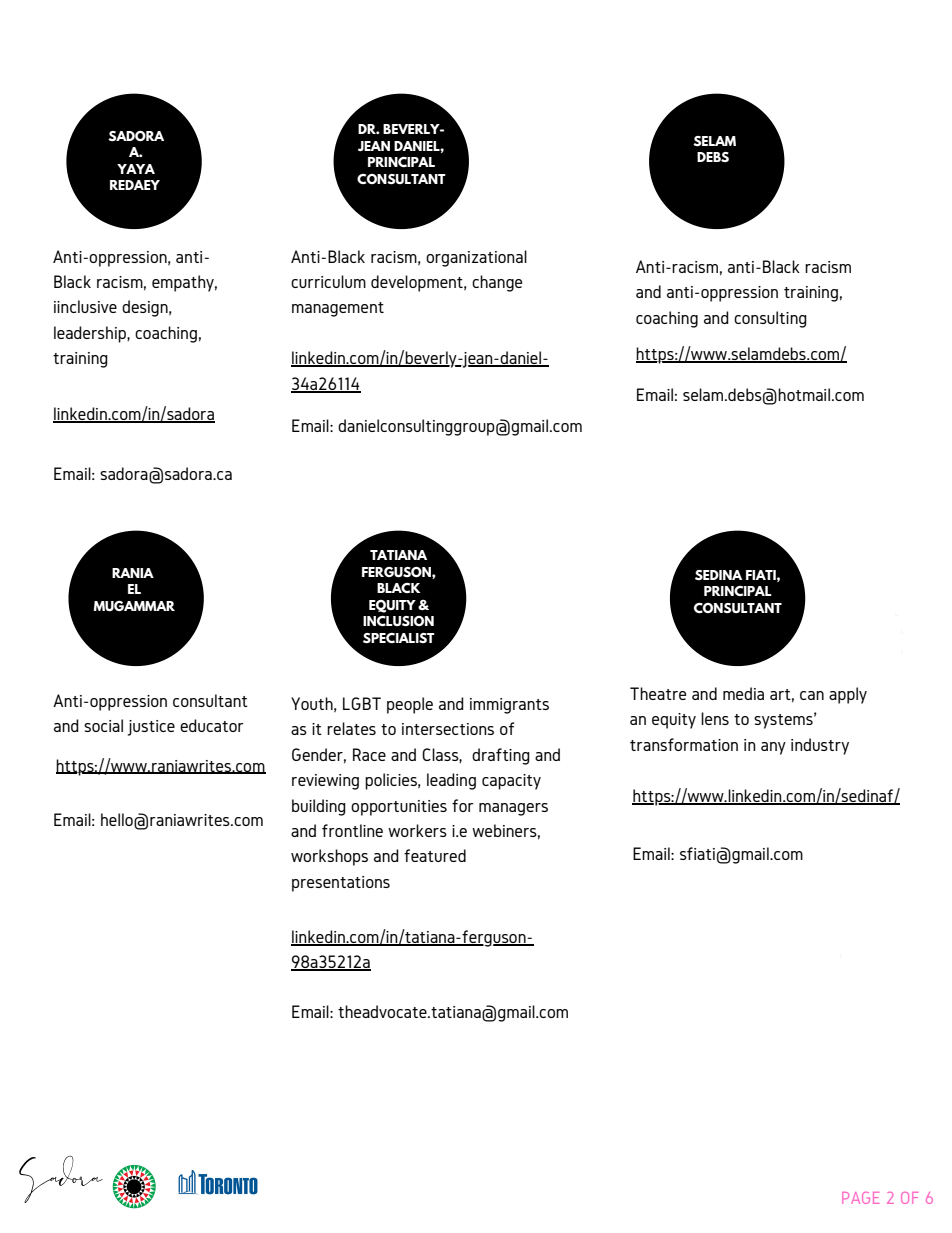  What do you see at coordinates (136, 169) in the screenshot?
I see `YAYA` at bounding box center [136, 169].
